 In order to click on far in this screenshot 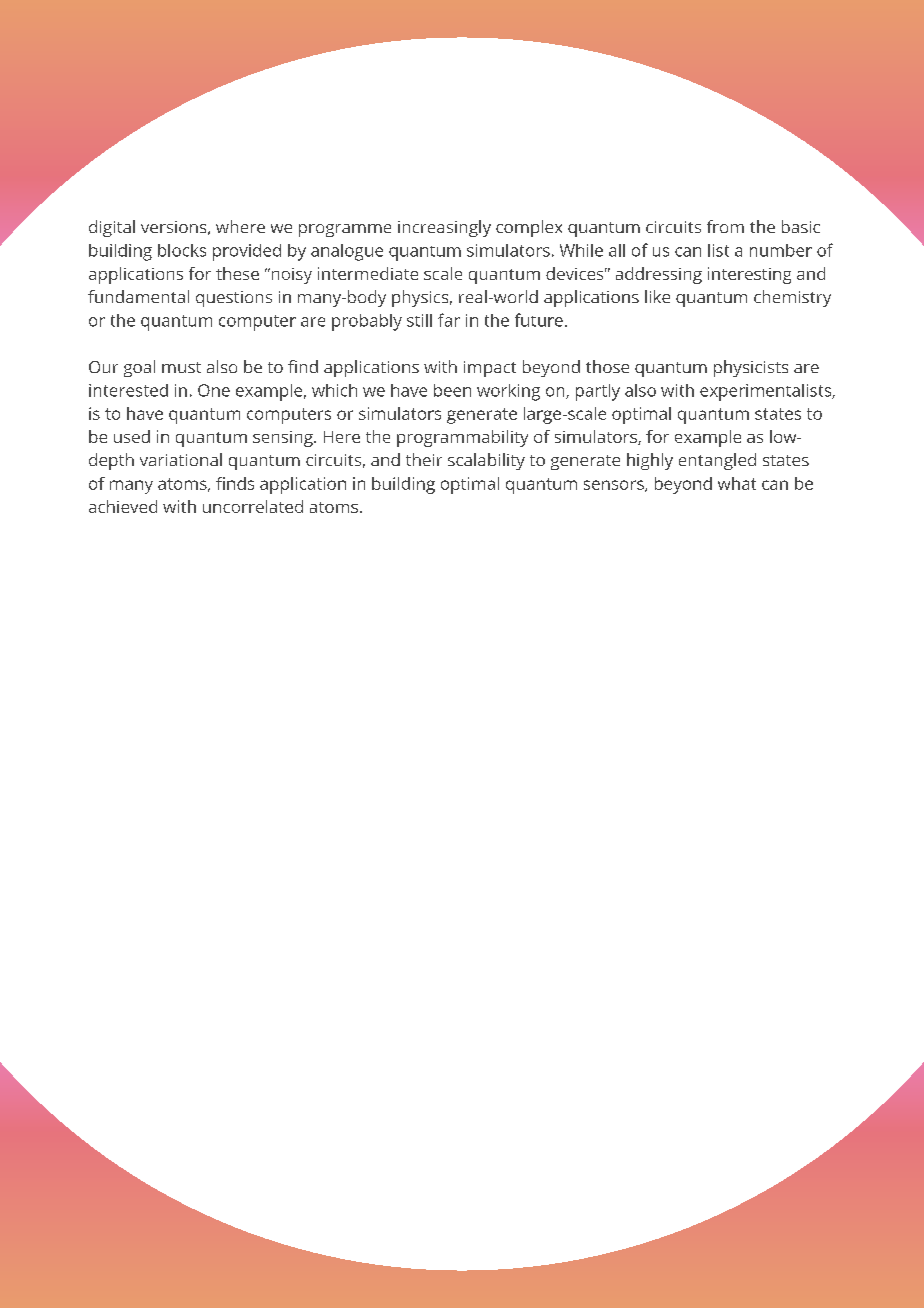, I will do `click(449, 320)`.
